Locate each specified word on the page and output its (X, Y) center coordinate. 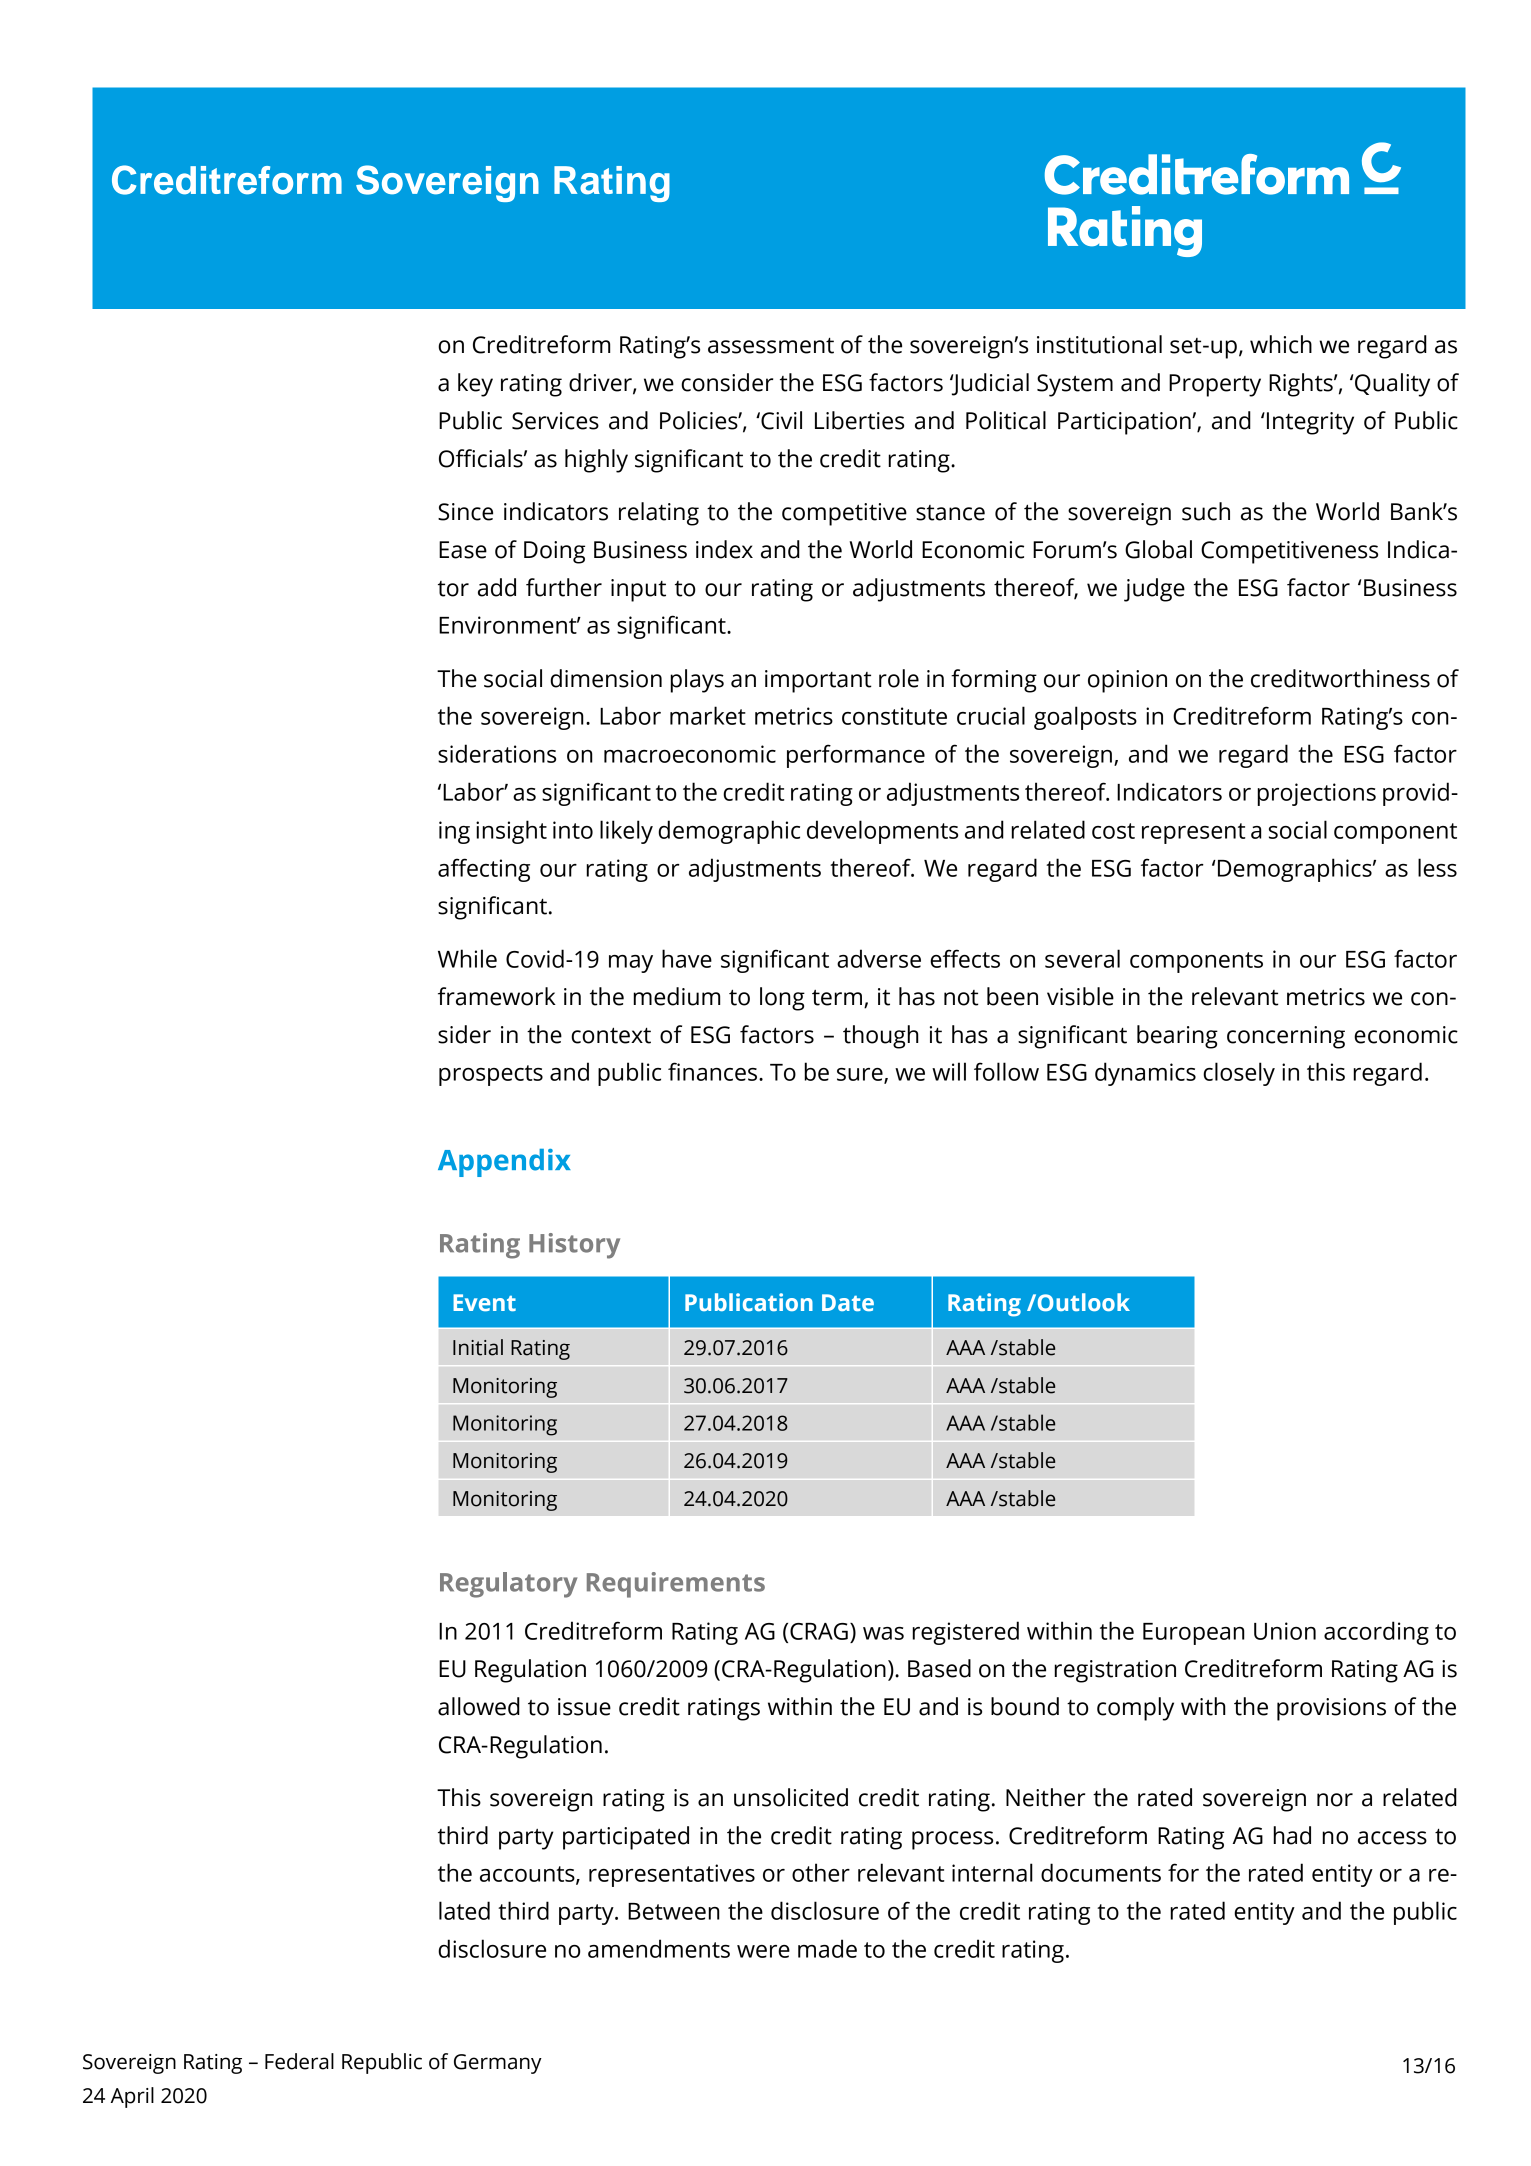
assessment (771, 345)
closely (1239, 1074)
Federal (299, 2061)
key (475, 385)
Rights (1302, 385)
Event (484, 1302)
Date (848, 1302)
